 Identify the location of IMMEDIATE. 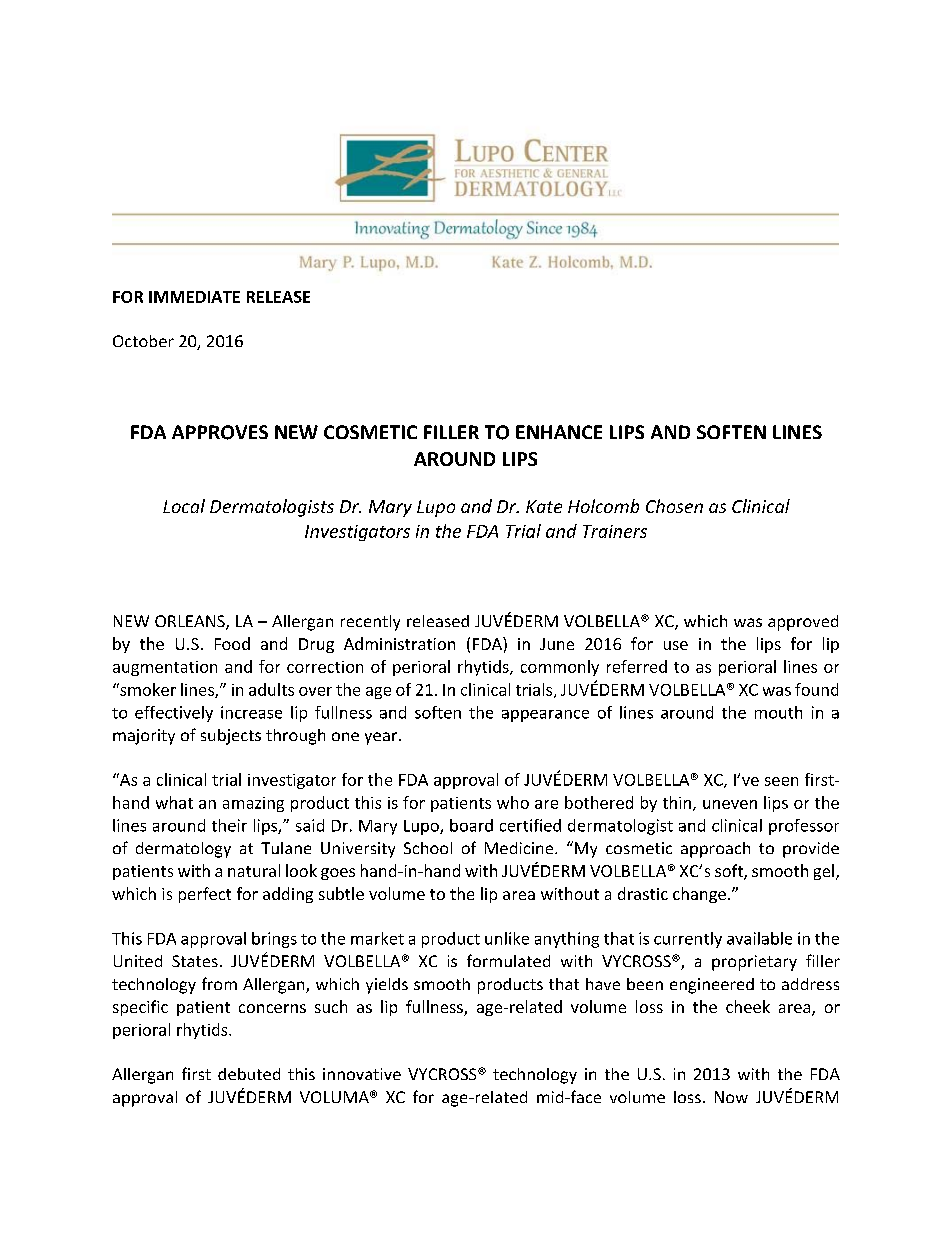
(194, 297).
